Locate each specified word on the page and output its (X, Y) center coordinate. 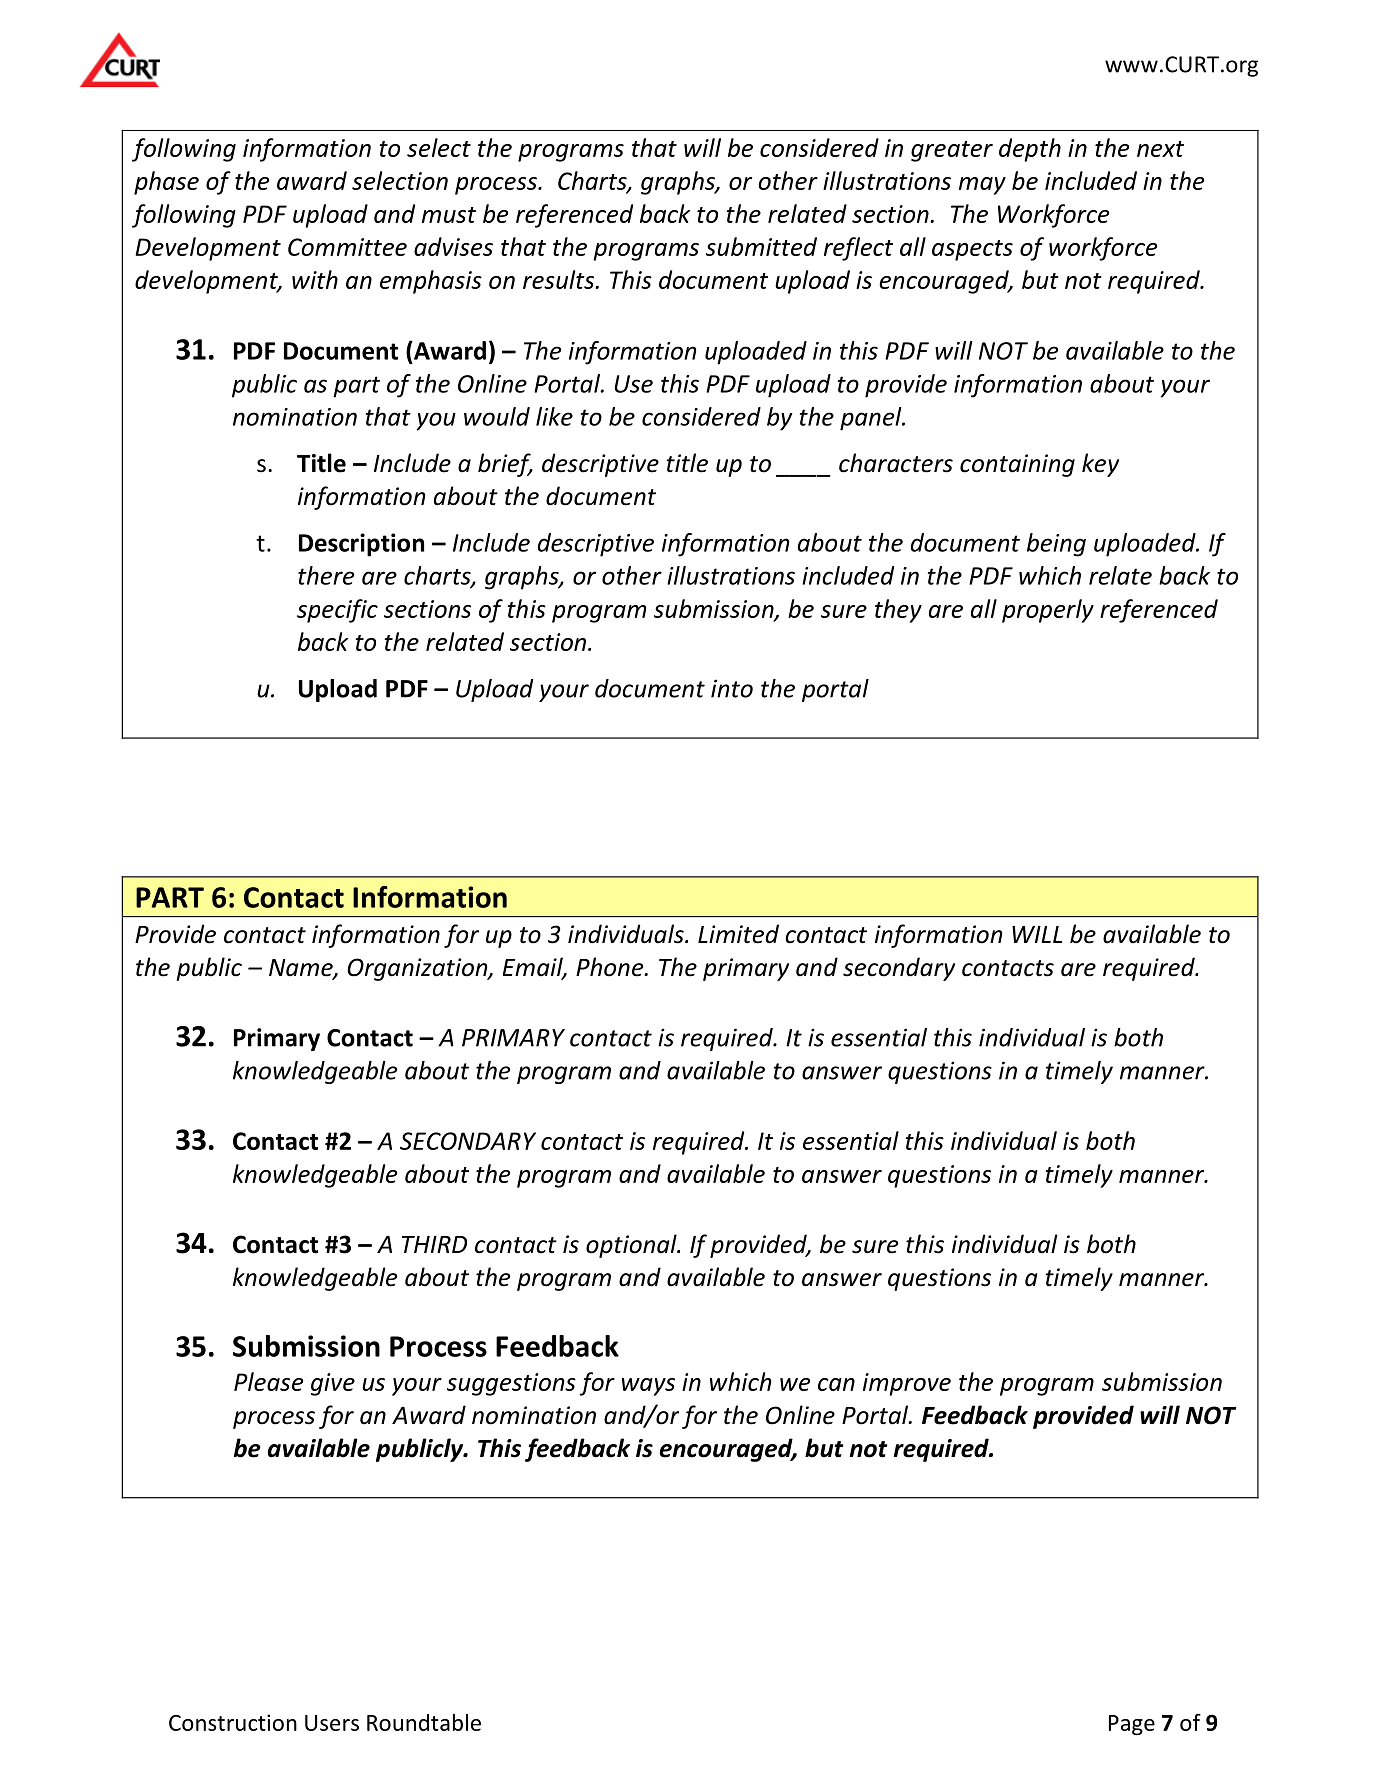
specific (337, 611)
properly (1048, 611)
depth (1030, 150)
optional (632, 1246)
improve (907, 1384)
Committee (347, 247)
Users (332, 1723)
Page (1132, 1725)
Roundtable (424, 1722)
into (732, 688)
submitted (761, 246)
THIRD (434, 1244)
